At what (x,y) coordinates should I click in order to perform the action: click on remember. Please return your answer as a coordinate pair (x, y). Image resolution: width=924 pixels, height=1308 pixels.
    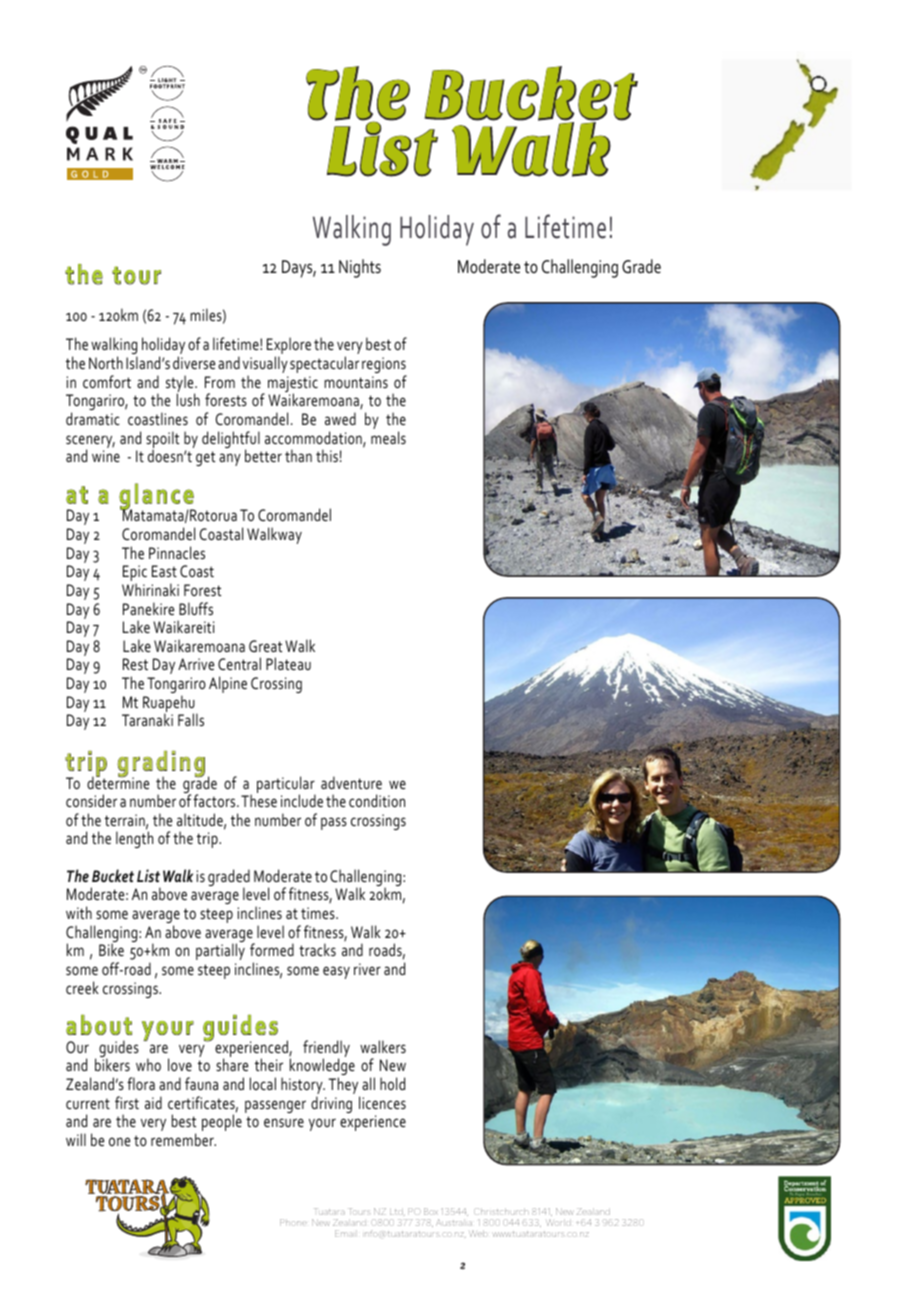
    Looking at the image, I should click on (183, 1139).
